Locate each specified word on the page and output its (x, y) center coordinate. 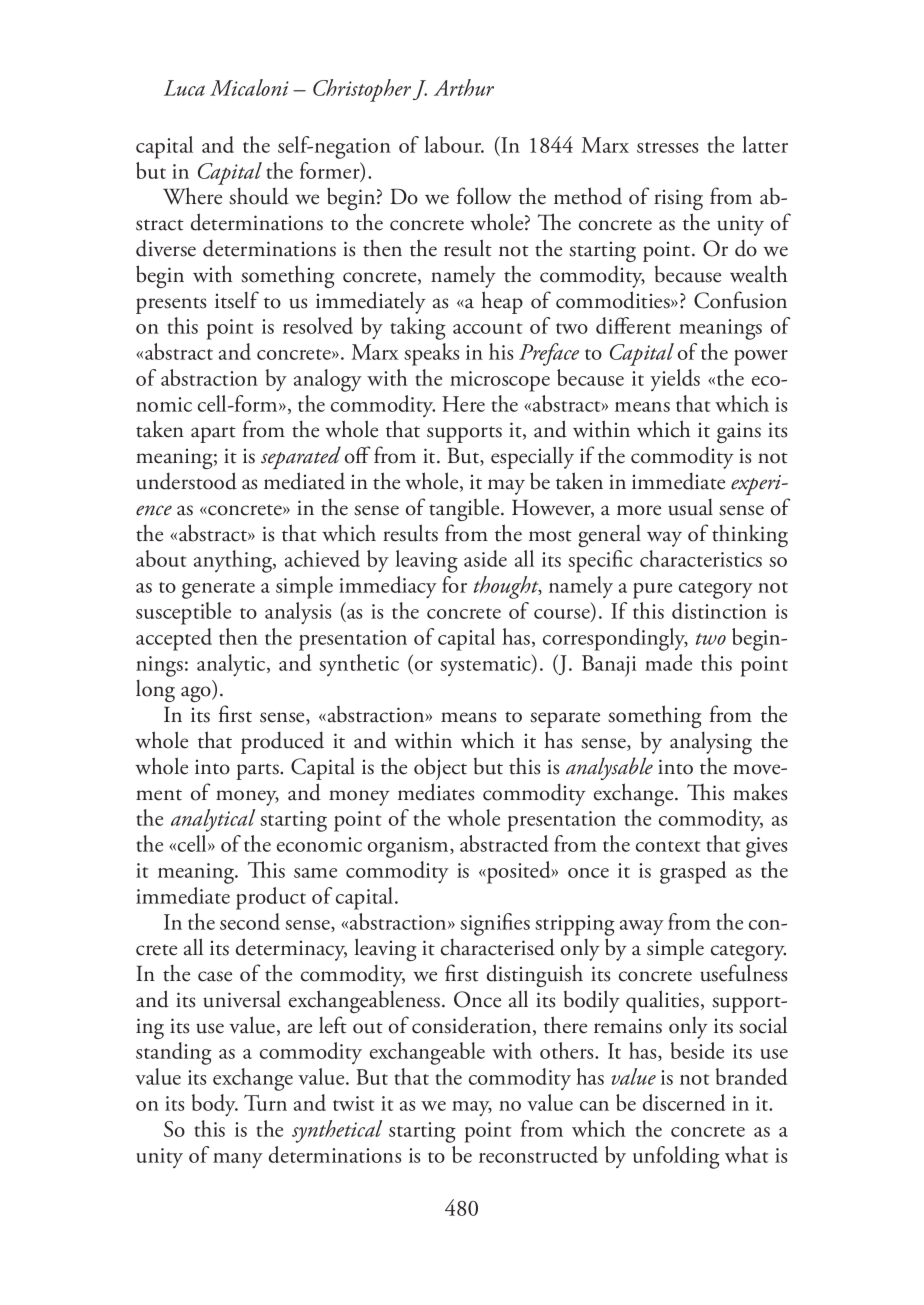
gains (739, 433)
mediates (436, 792)
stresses (667, 147)
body (215, 1105)
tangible (465, 510)
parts (258, 771)
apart (213, 434)
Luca (184, 88)
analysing (711, 743)
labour (454, 144)
